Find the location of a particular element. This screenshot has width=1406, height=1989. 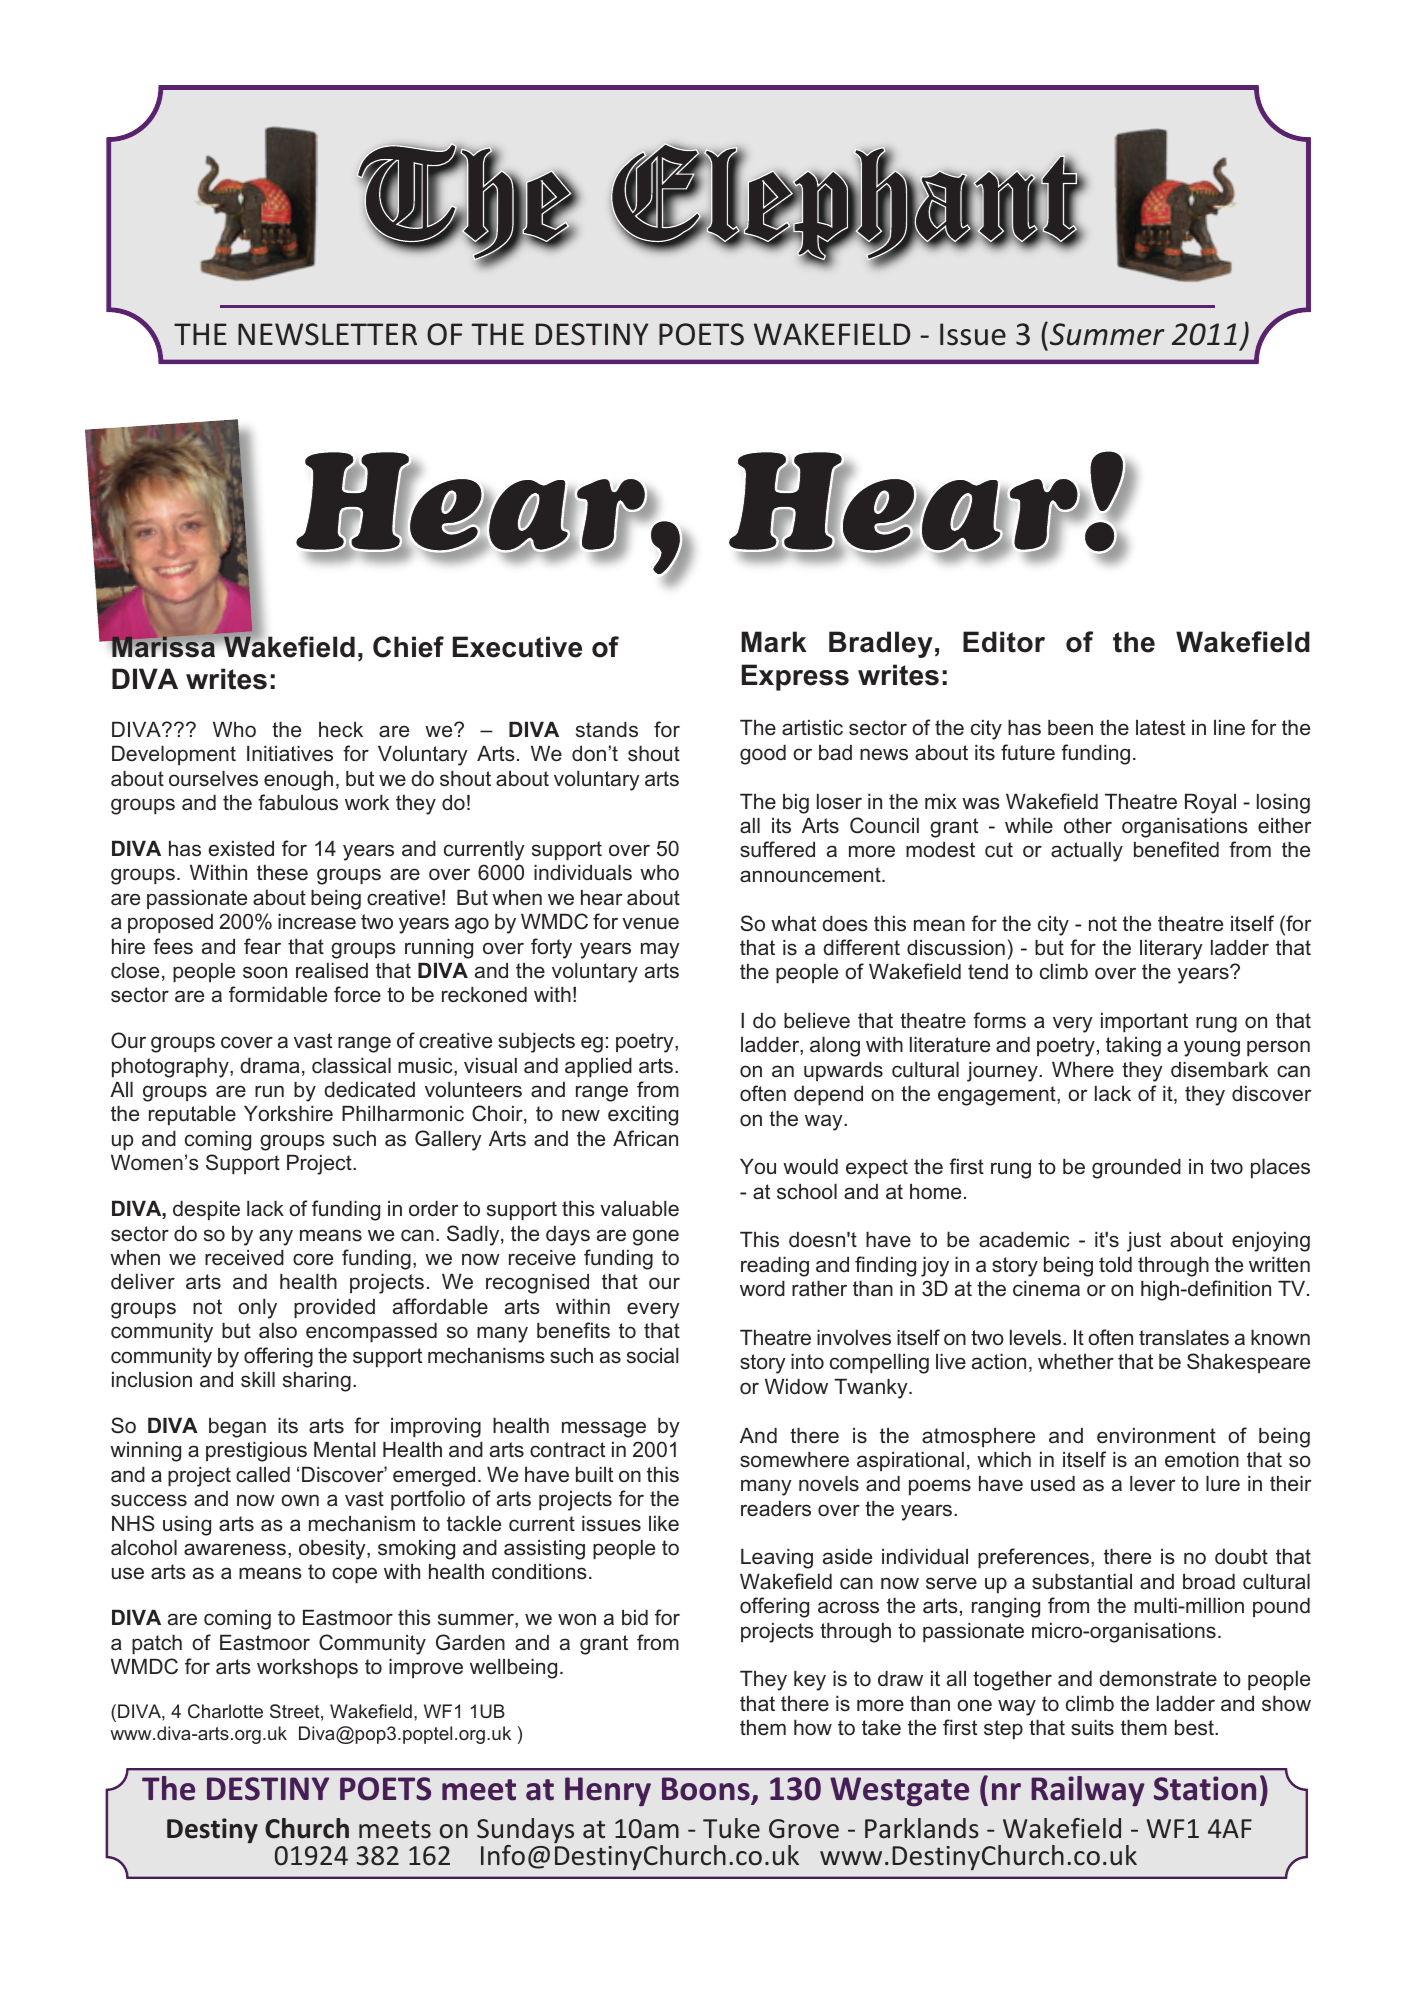

gone is located at coordinates (656, 1237).
